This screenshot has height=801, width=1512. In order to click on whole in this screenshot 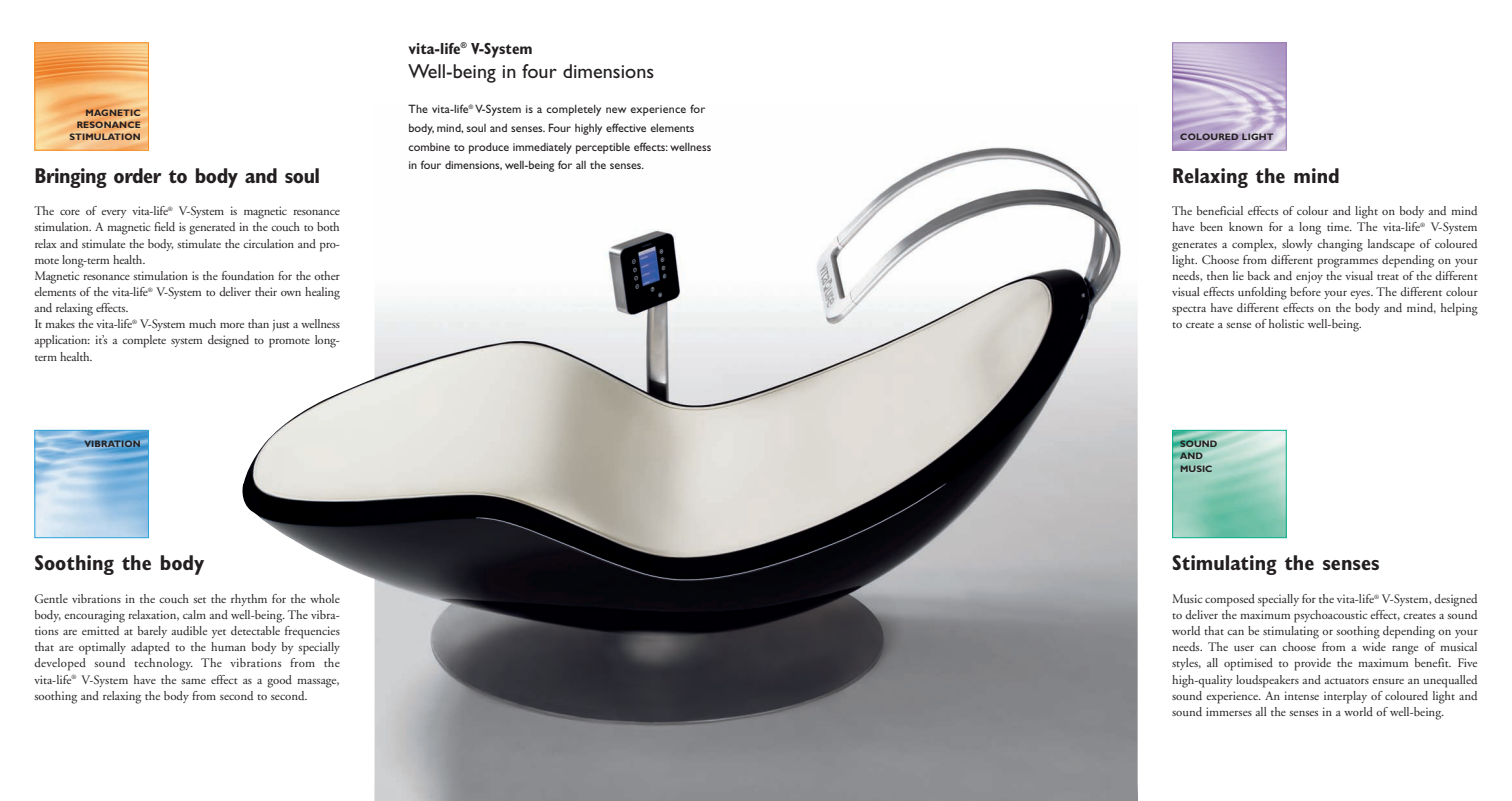, I will do `click(325, 598)`.
